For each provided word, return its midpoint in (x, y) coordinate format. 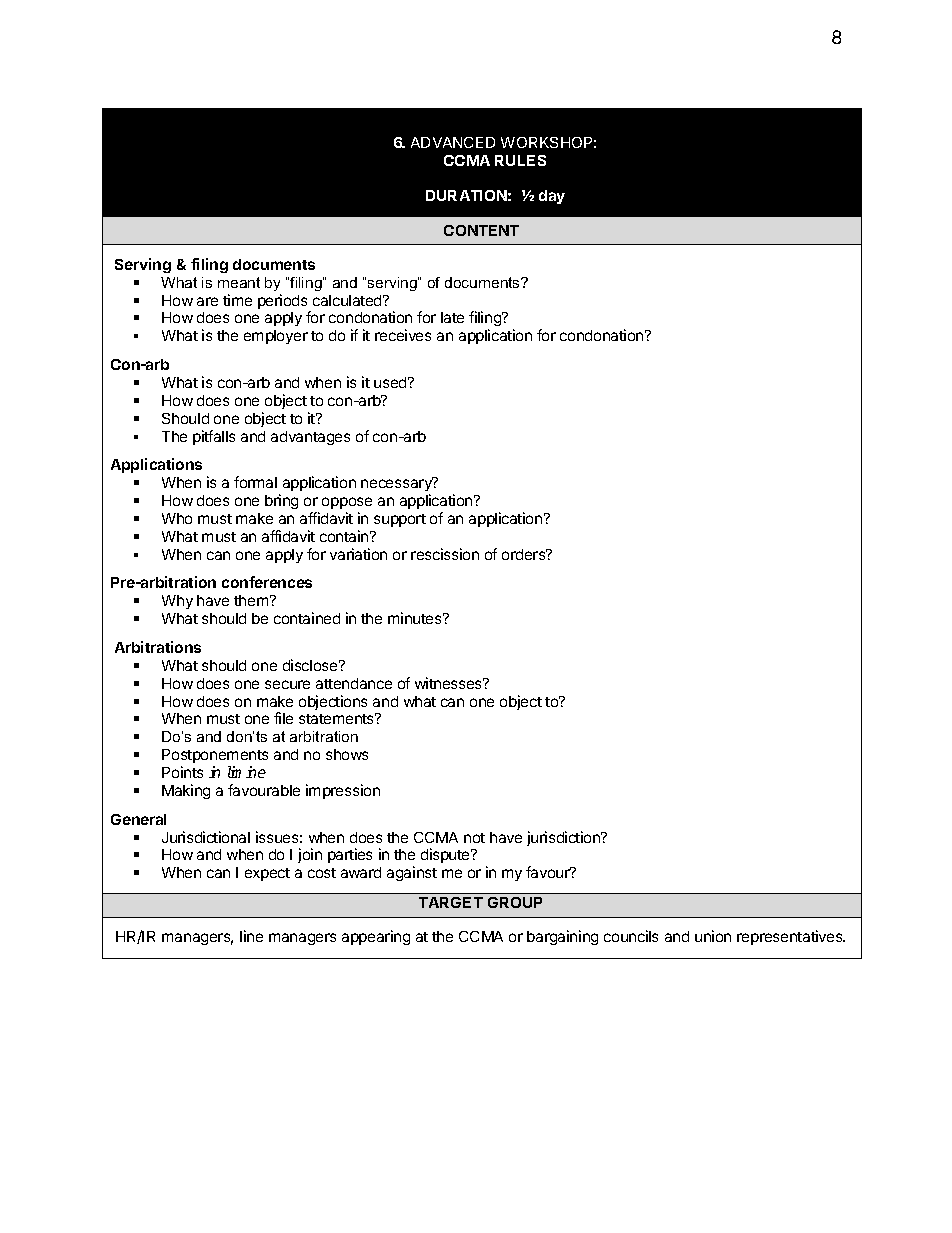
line (251, 936)
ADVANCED (453, 142)
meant (239, 282)
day (552, 197)
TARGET (451, 902)
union (713, 936)
